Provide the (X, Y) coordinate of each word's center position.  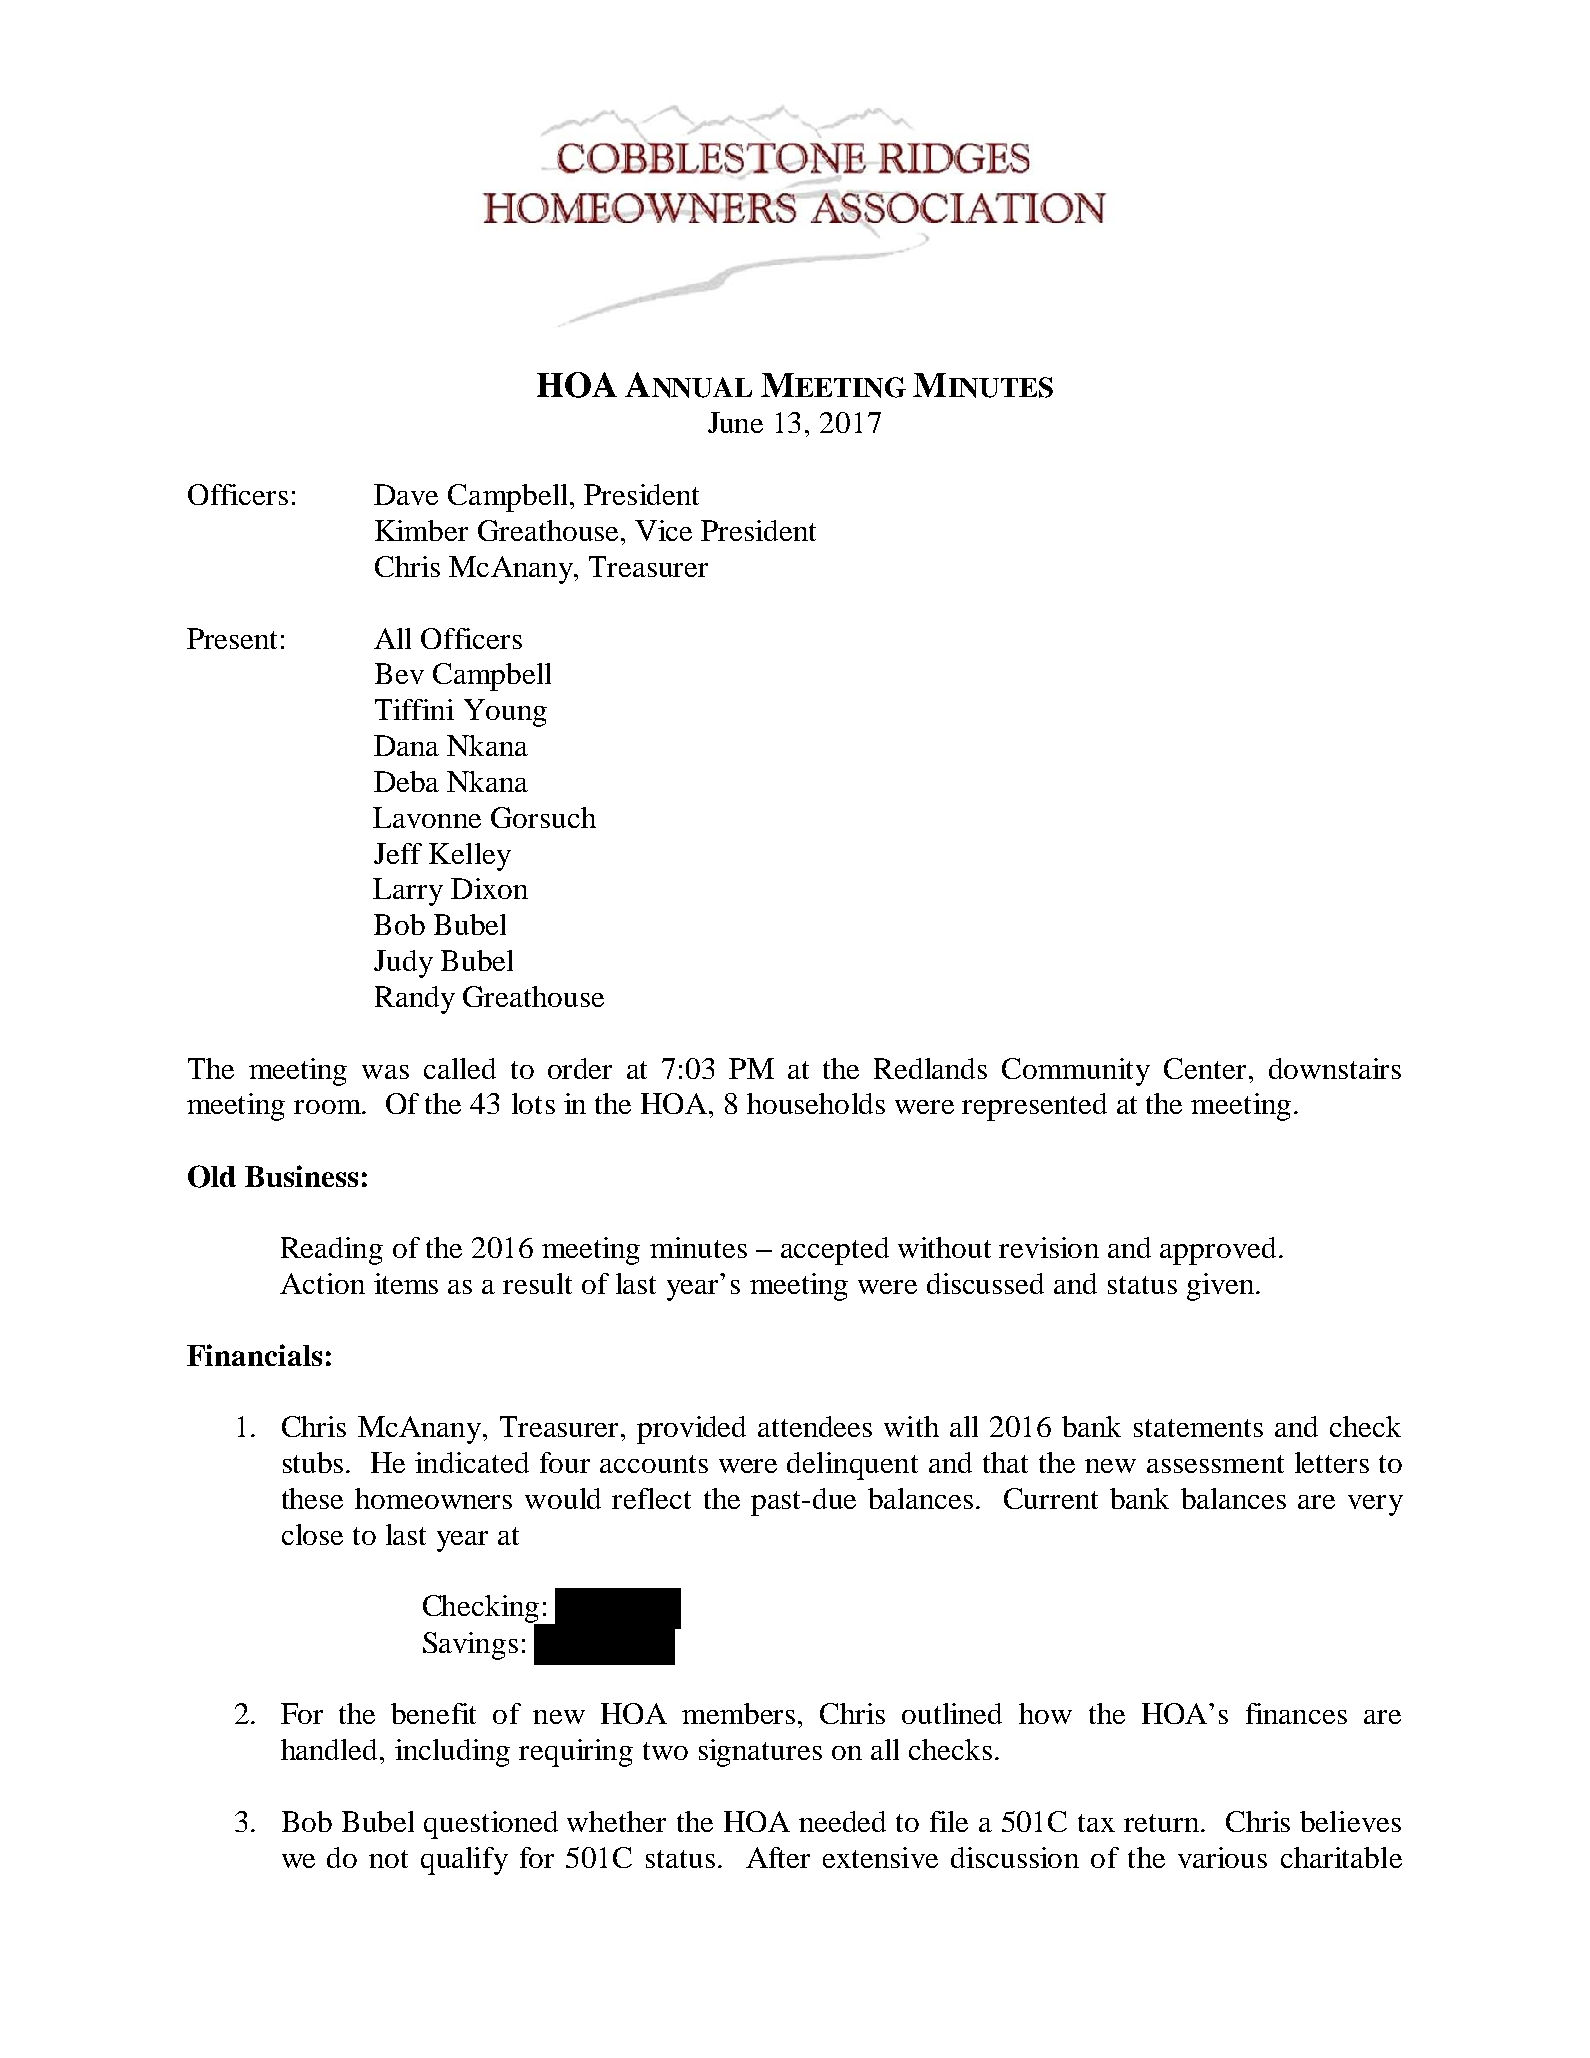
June (735, 422)
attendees (815, 1426)
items (406, 1283)
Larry (408, 892)
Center (1205, 1068)
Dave (406, 494)
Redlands (930, 1068)
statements (1198, 1428)
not (388, 1859)
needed (842, 1821)
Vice (663, 530)
